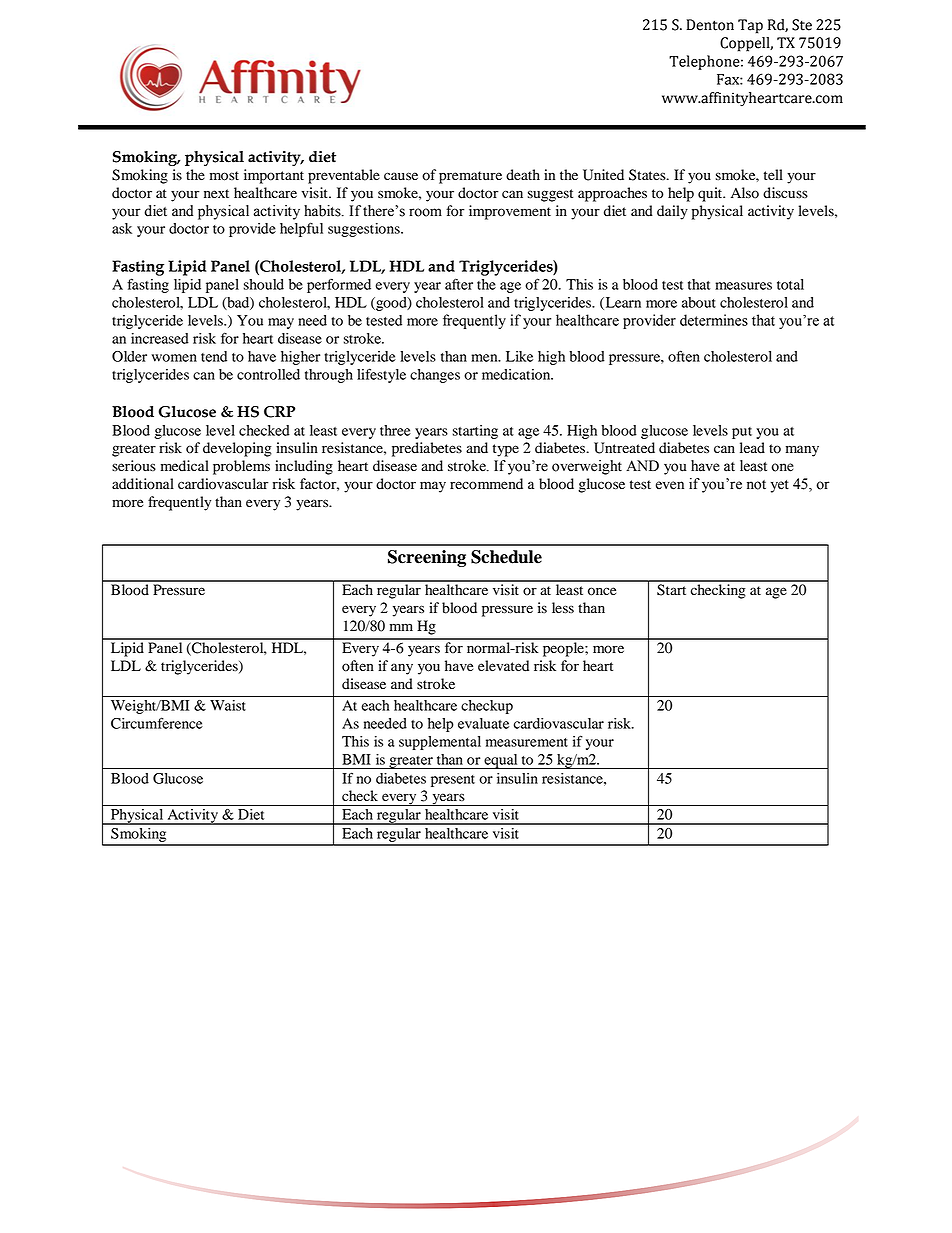 This screenshot has height=1233, width=952. What do you see at coordinates (710, 25) in the screenshot?
I see `Denton` at bounding box center [710, 25].
